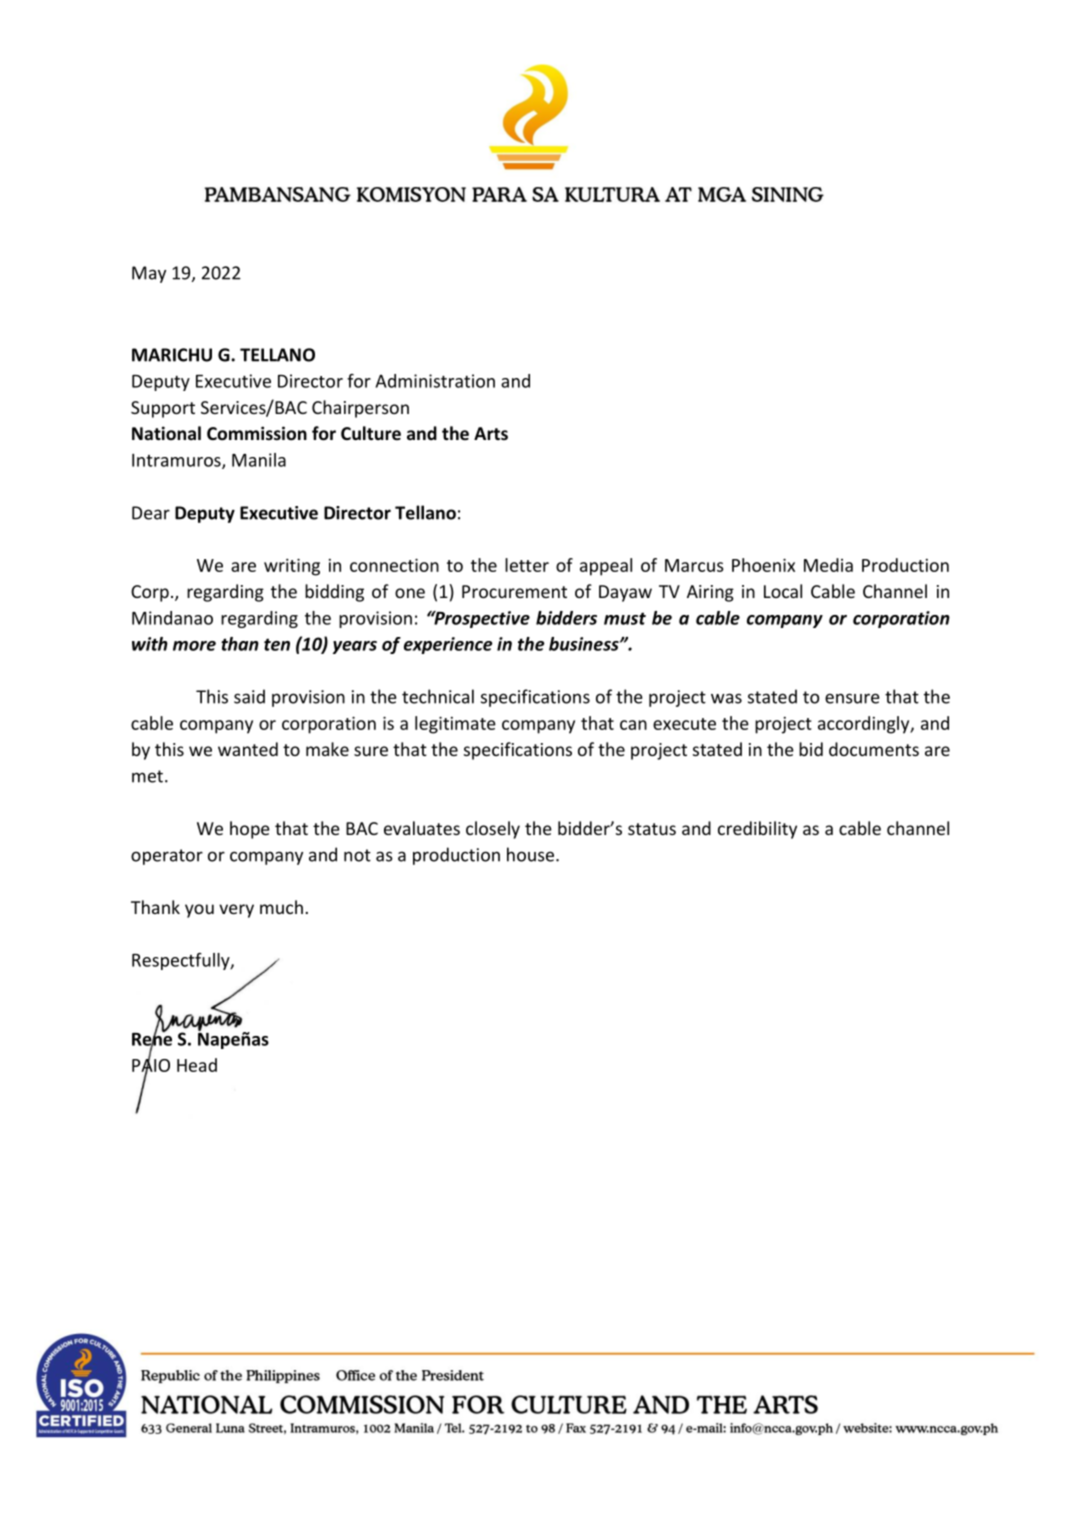 Image resolution: width=1081 pixels, height=1529 pixels. What do you see at coordinates (763, 565) in the screenshot?
I see `Phoenix` at bounding box center [763, 565].
